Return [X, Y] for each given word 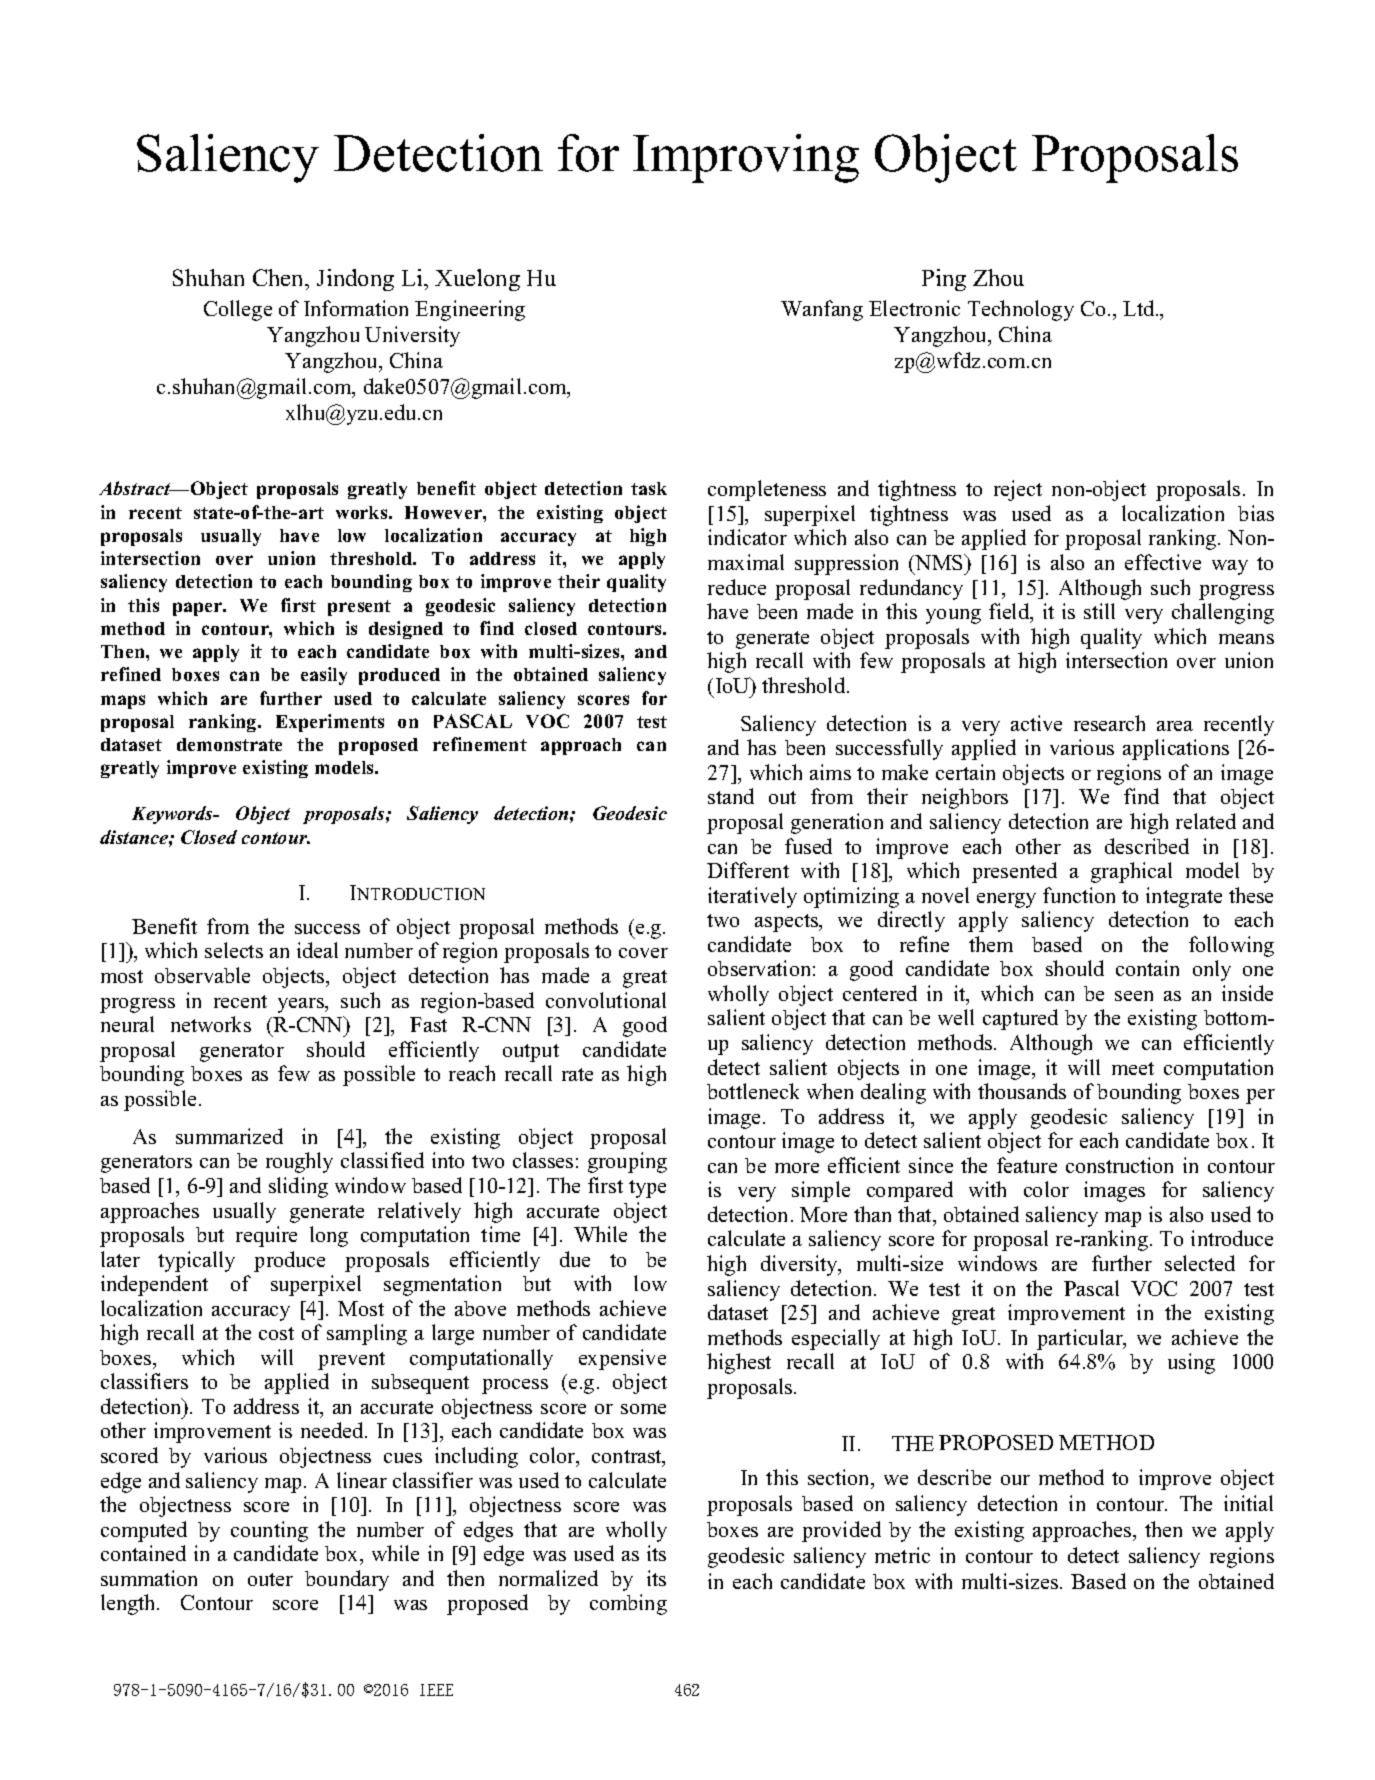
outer [270, 1579]
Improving [746, 158]
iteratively [752, 897]
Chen [280, 277]
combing [628, 1604]
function [1079, 895]
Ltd [1140, 308]
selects [234, 950]
